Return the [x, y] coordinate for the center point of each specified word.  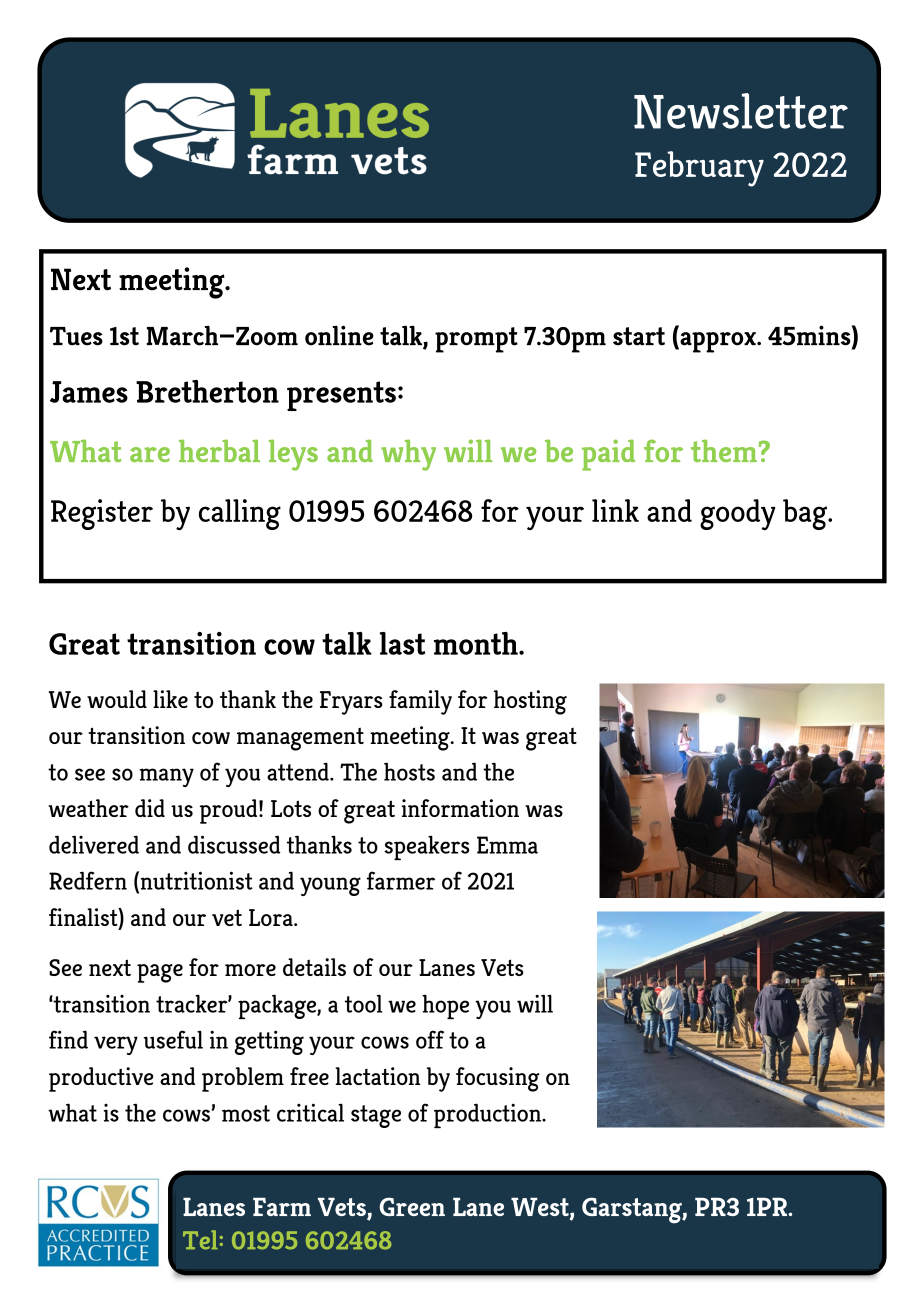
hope [445, 1006]
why [408, 455]
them [724, 450]
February [699, 169]
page [160, 973]
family [420, 702]
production [488, 1115]
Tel [200, 1240]
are [150, 454]
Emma [507, 845]
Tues [76, 336]
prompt [476, 340]
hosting [530, 702]
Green [412, 1206]
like [170, 699]
